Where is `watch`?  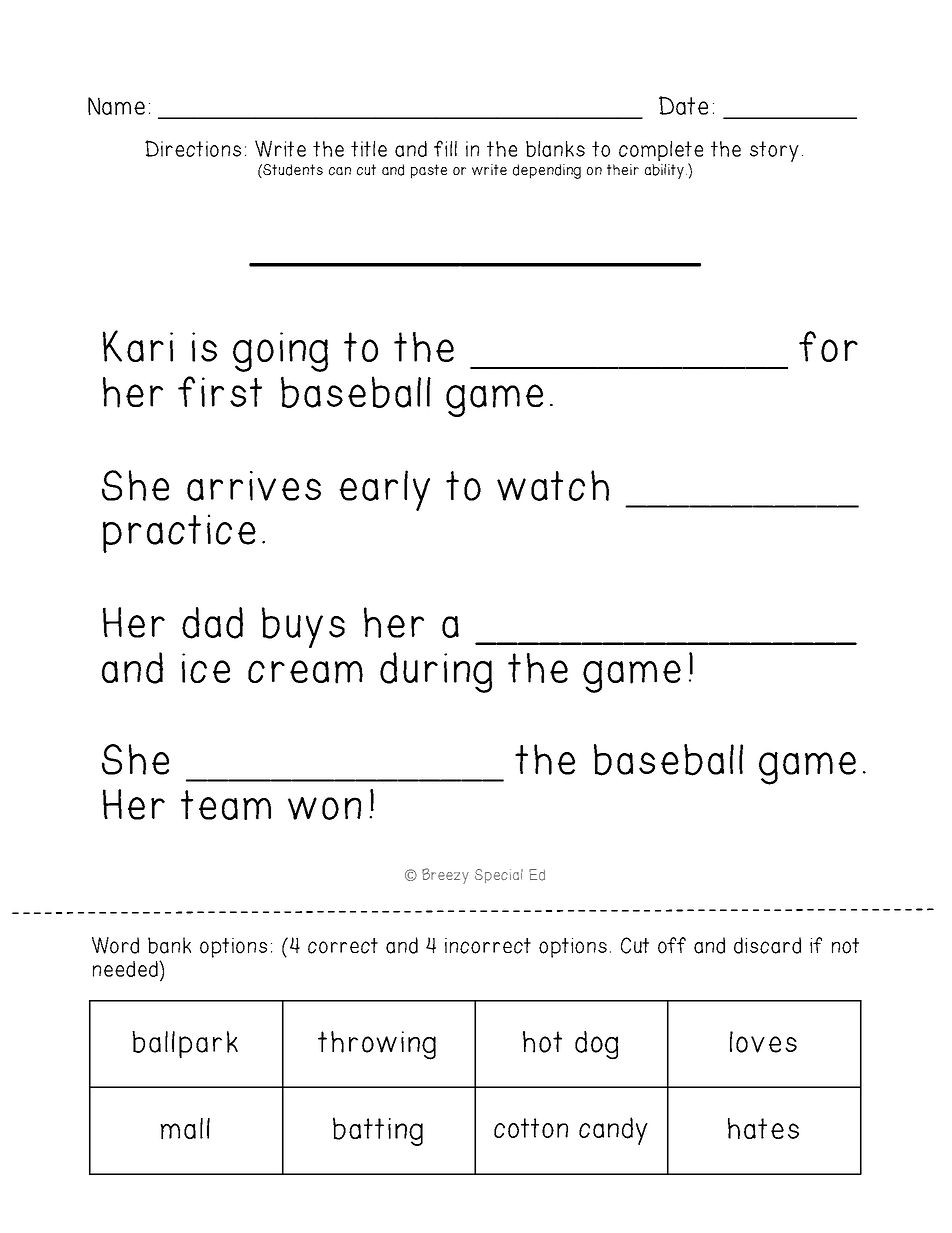 watch is located at coordinates (553, 485).
